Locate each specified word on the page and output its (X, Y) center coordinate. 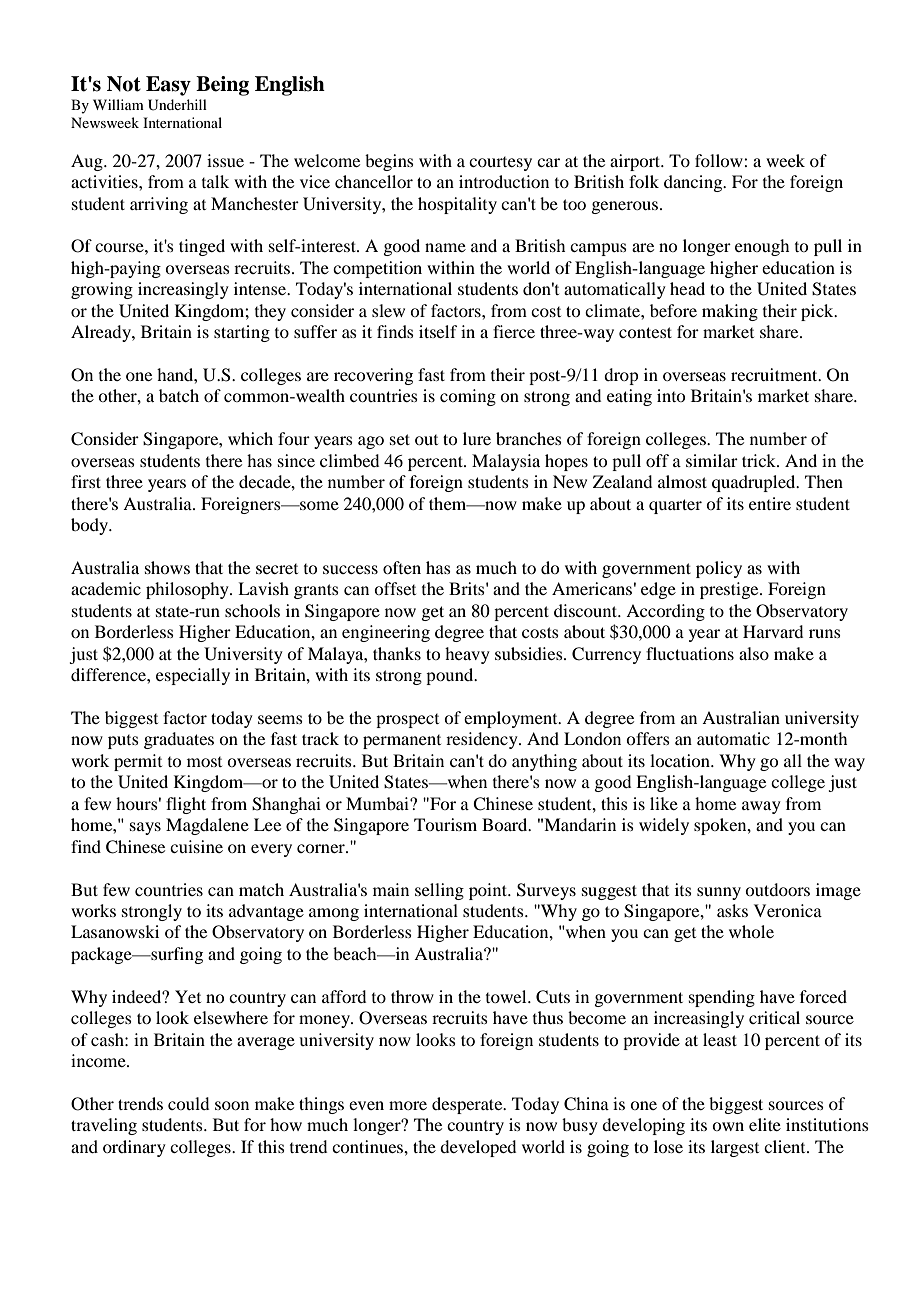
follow (720, 160)
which (250, 438)
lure (477, 438)
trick (760, 460)
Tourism (445, 824)
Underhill (177, 105)
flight (186, 805)
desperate (468, 1105)
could (188, 1103)
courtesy (500, 164)
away (761, 807)
